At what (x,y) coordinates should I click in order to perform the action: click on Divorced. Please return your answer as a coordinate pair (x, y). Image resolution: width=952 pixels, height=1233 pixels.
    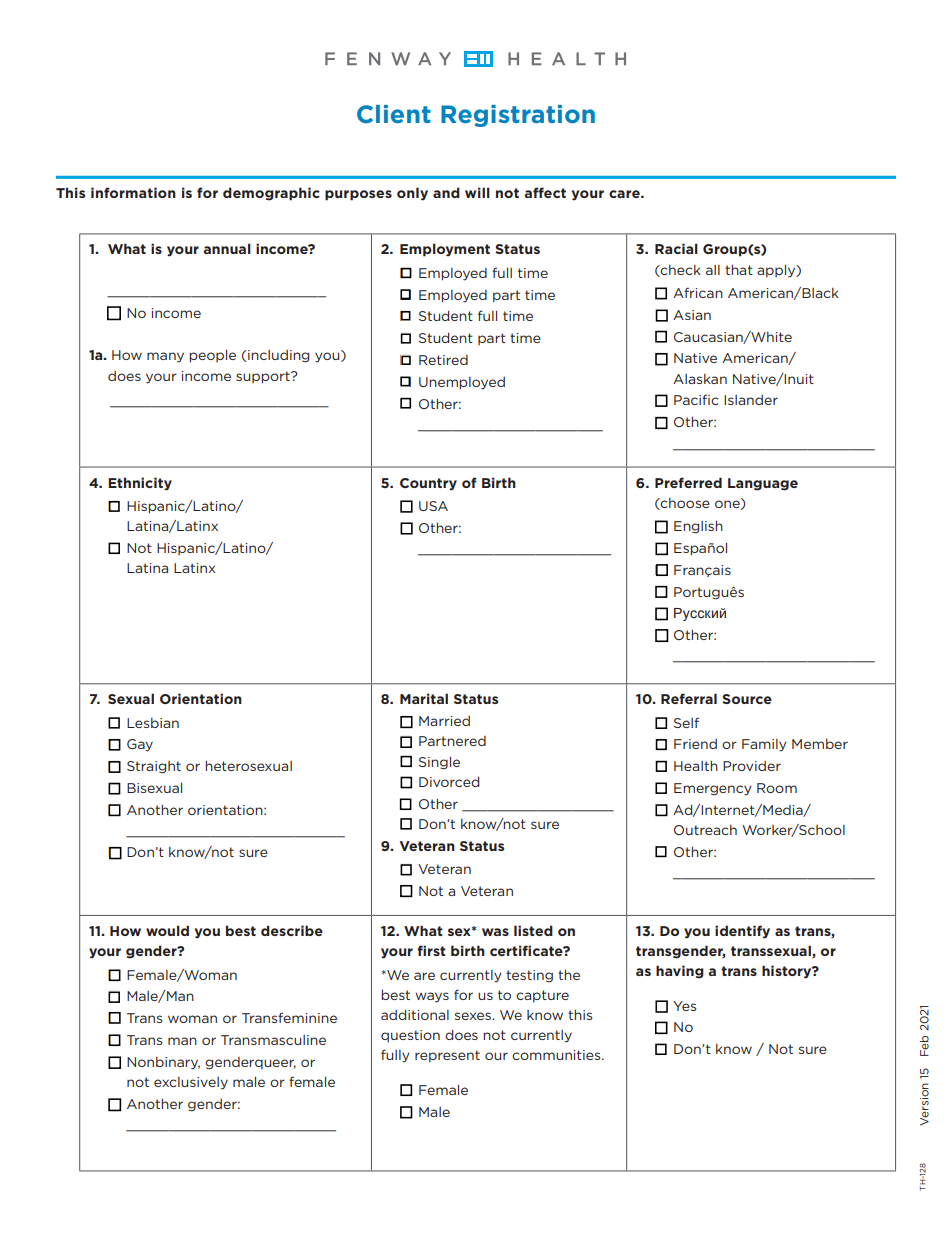
    Looking at the image, I should click on (449, 782).
